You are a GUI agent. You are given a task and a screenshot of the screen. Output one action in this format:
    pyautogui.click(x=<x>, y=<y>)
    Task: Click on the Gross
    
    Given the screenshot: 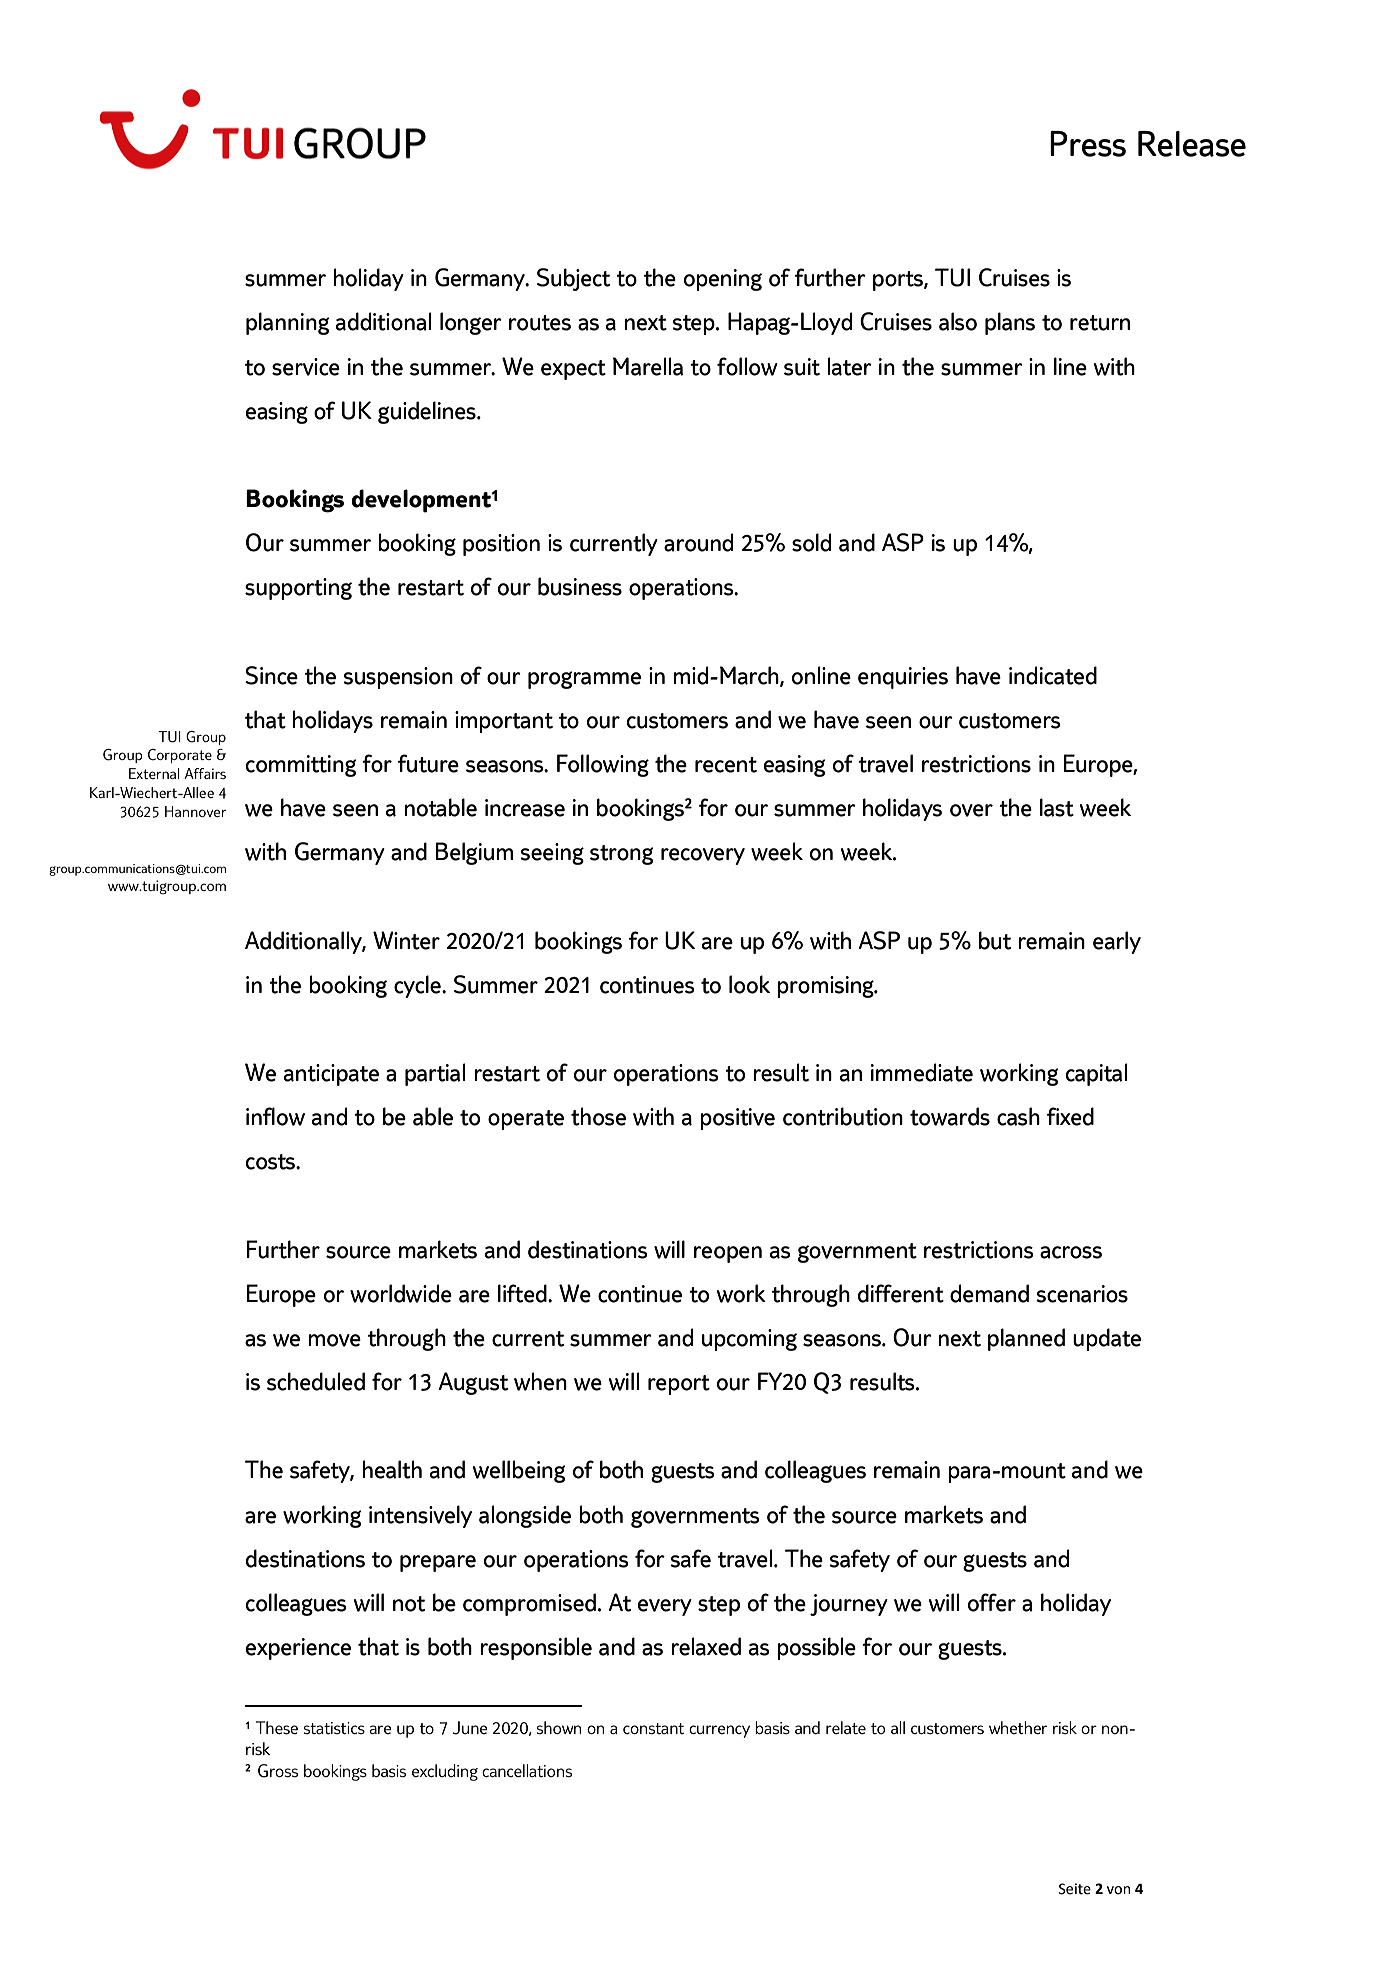 What is the action you would take?
    pyautogui.click(x=278, y=1771)
